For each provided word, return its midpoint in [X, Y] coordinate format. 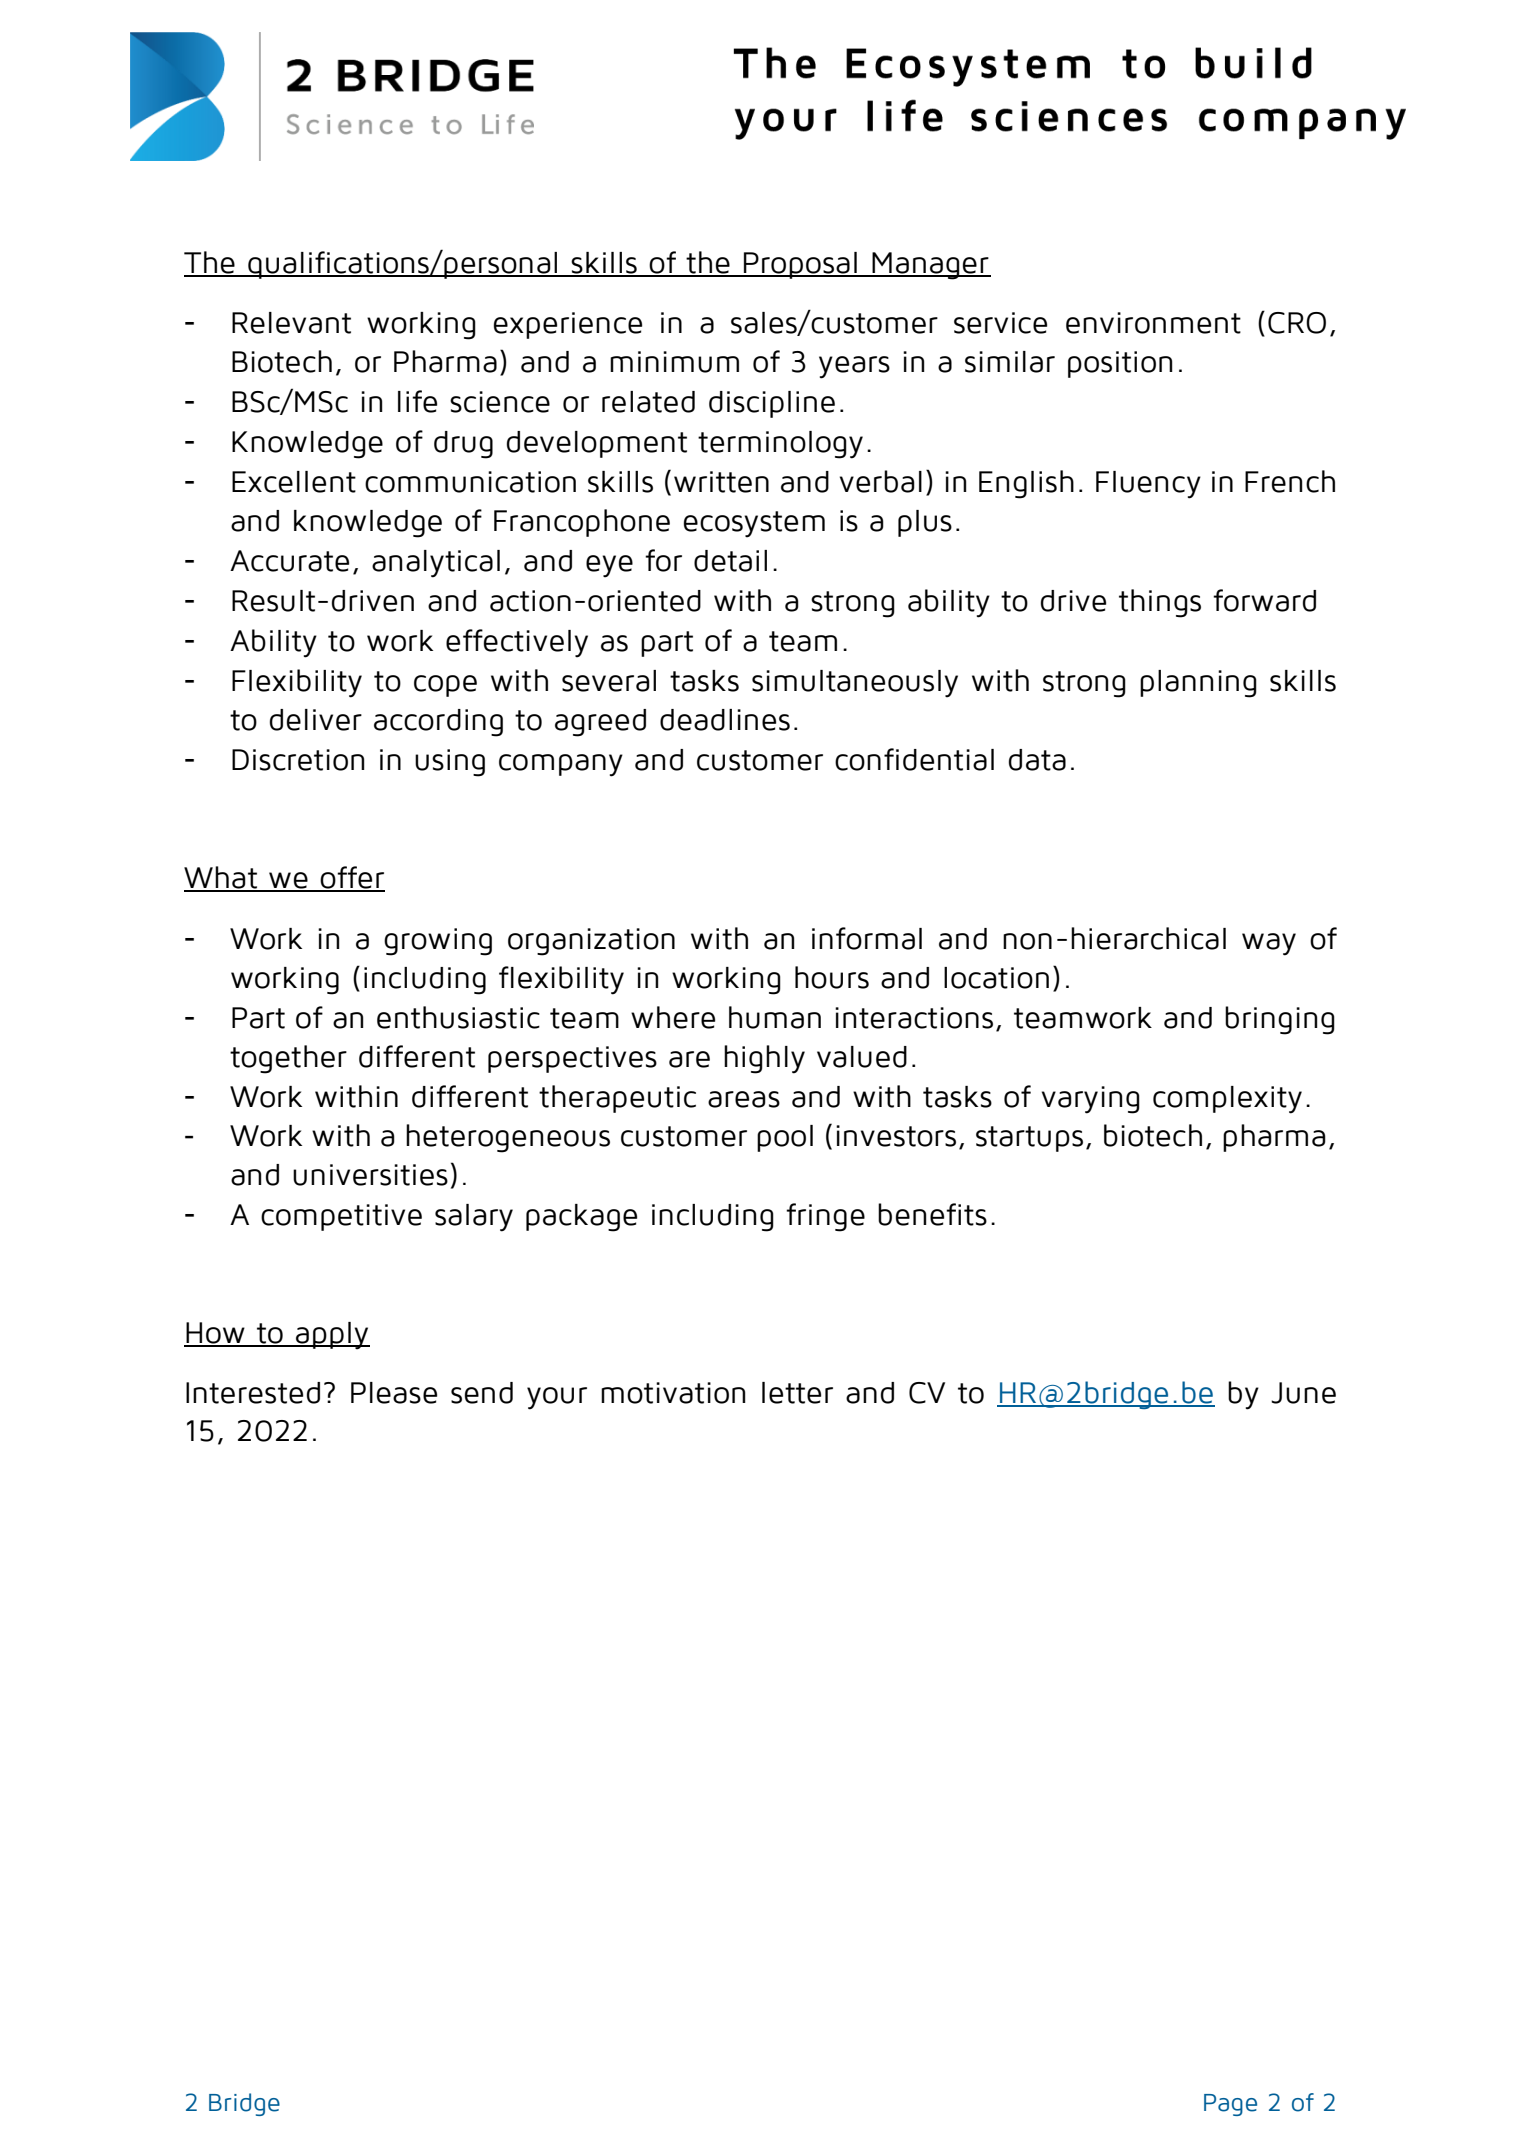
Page [1230, 2105]
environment [1153, 323]
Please [394, 1393]
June [1303, 1393]
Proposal [800, 265]
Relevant [291, 323]
